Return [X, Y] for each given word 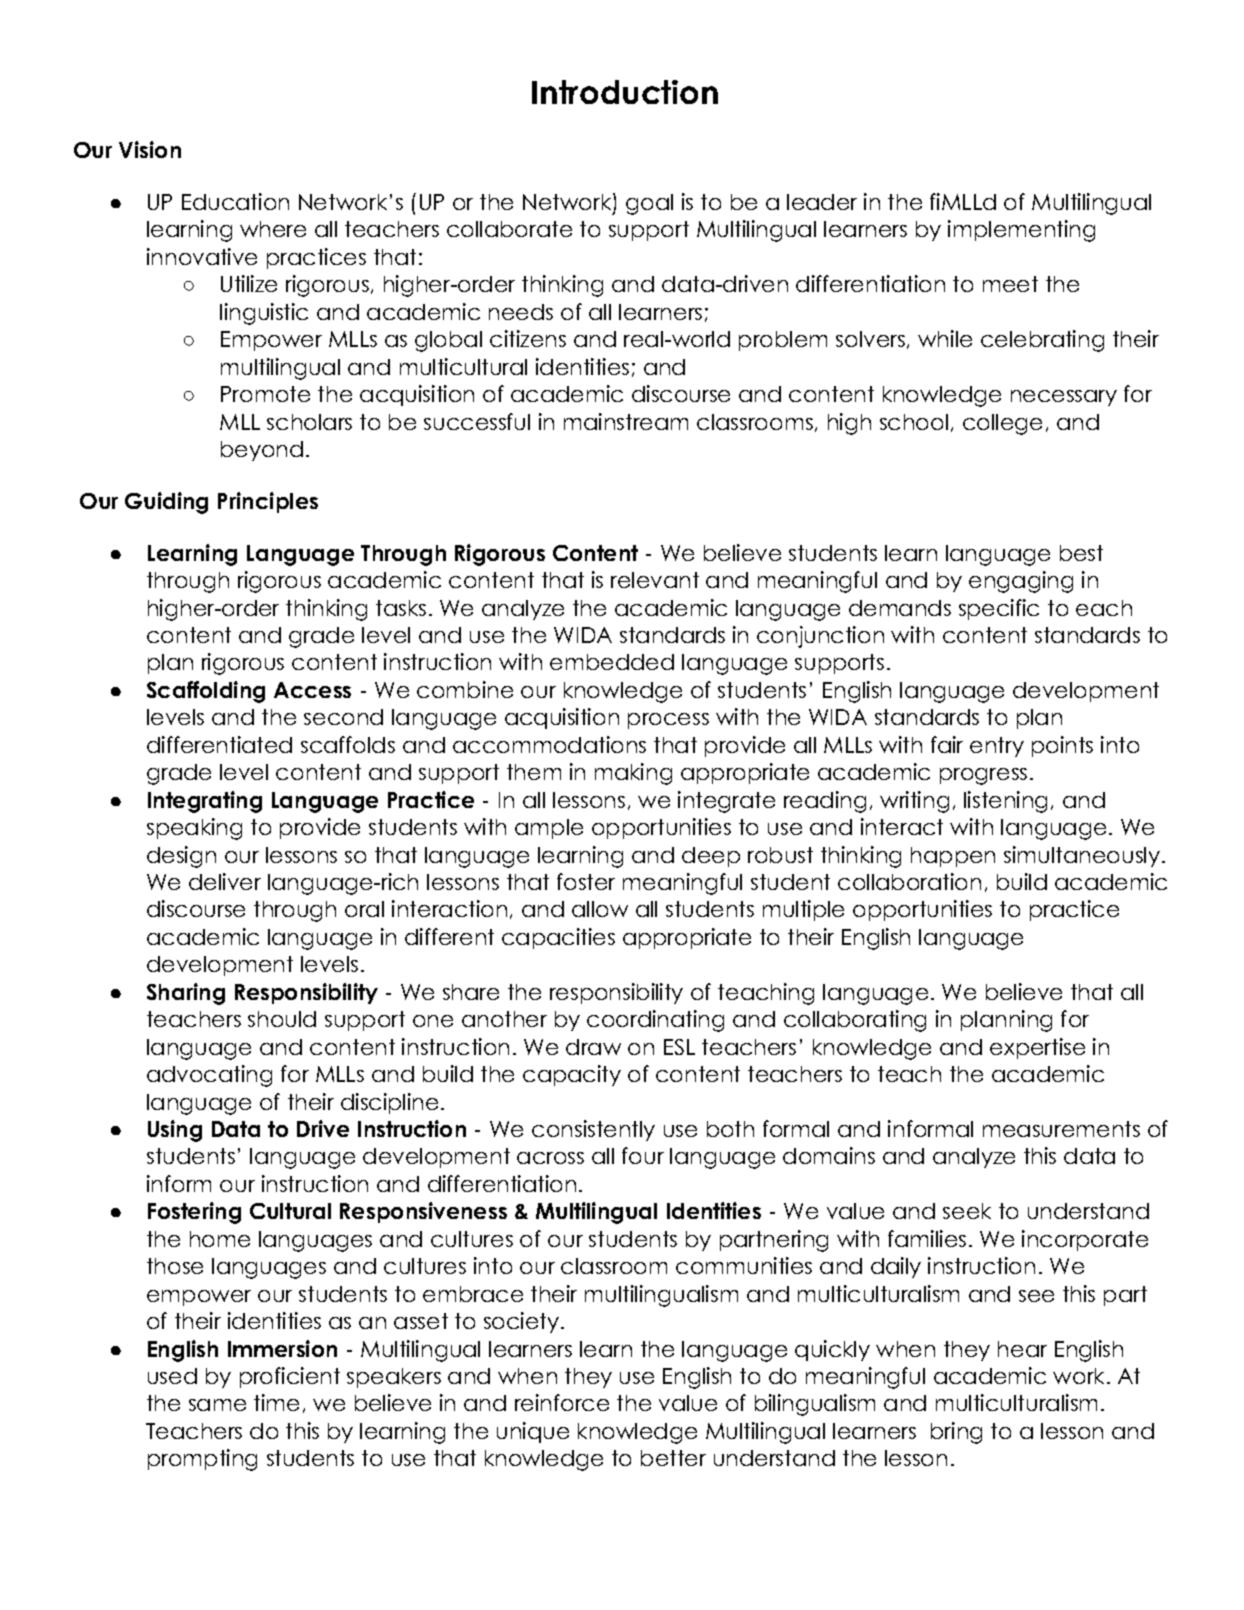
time [276, 1402]
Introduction [625, 92]
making [633, 774]
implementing [1021, 231]
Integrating [205, 802]
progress [983, 776]
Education [235, 201]
